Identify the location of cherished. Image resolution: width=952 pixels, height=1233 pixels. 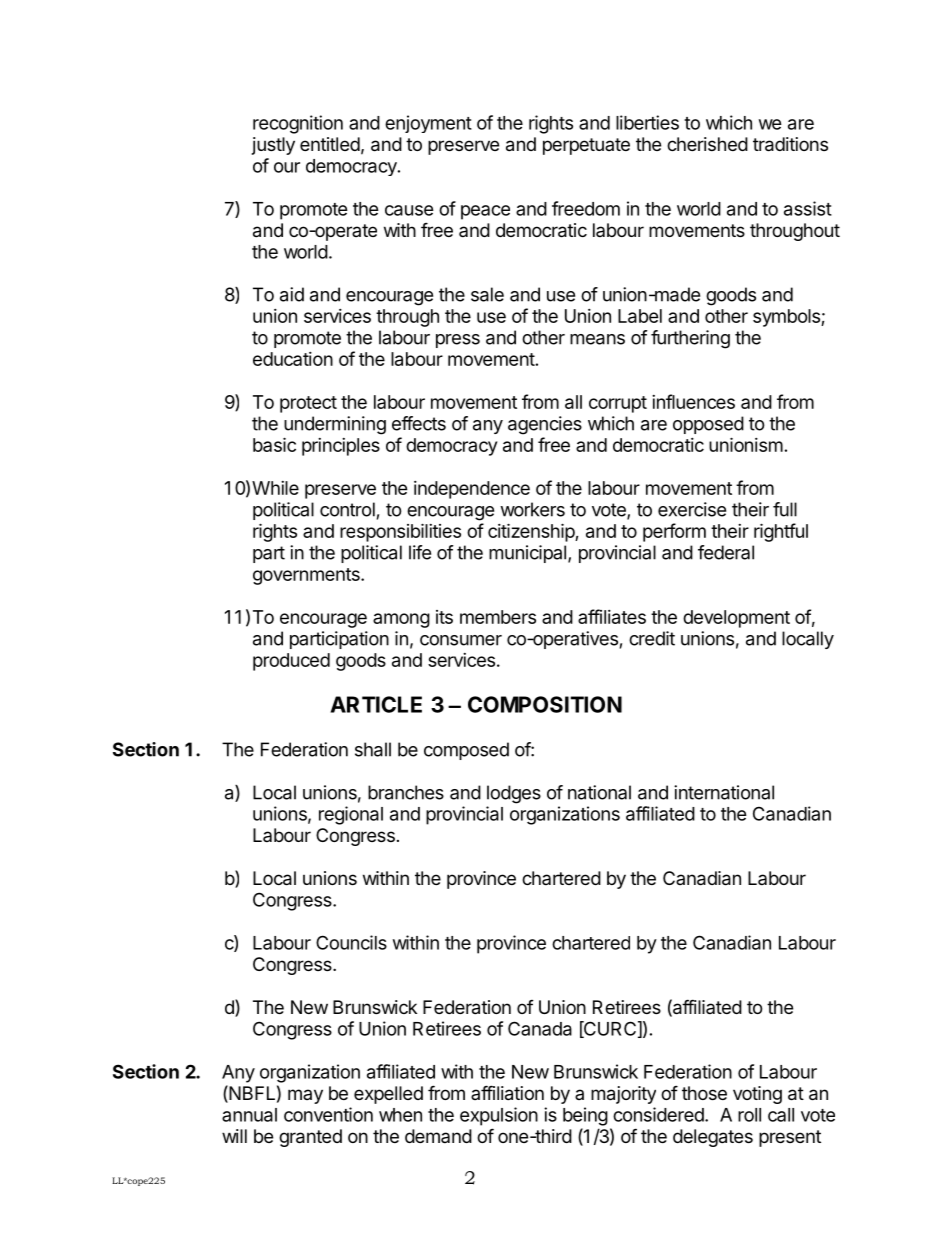
(707, 144).
